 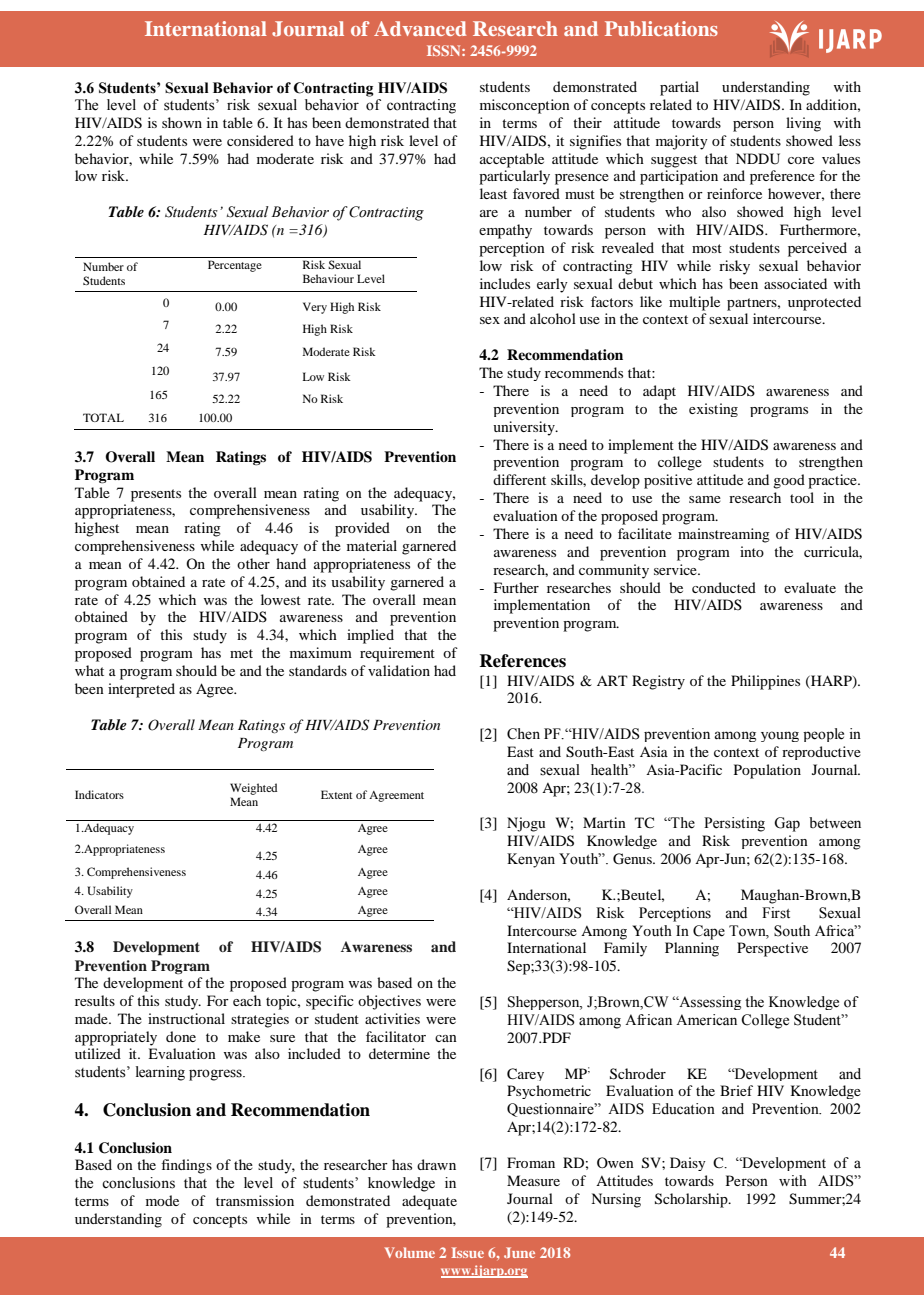 I want to click on shown, so click(x=182, y=122).
